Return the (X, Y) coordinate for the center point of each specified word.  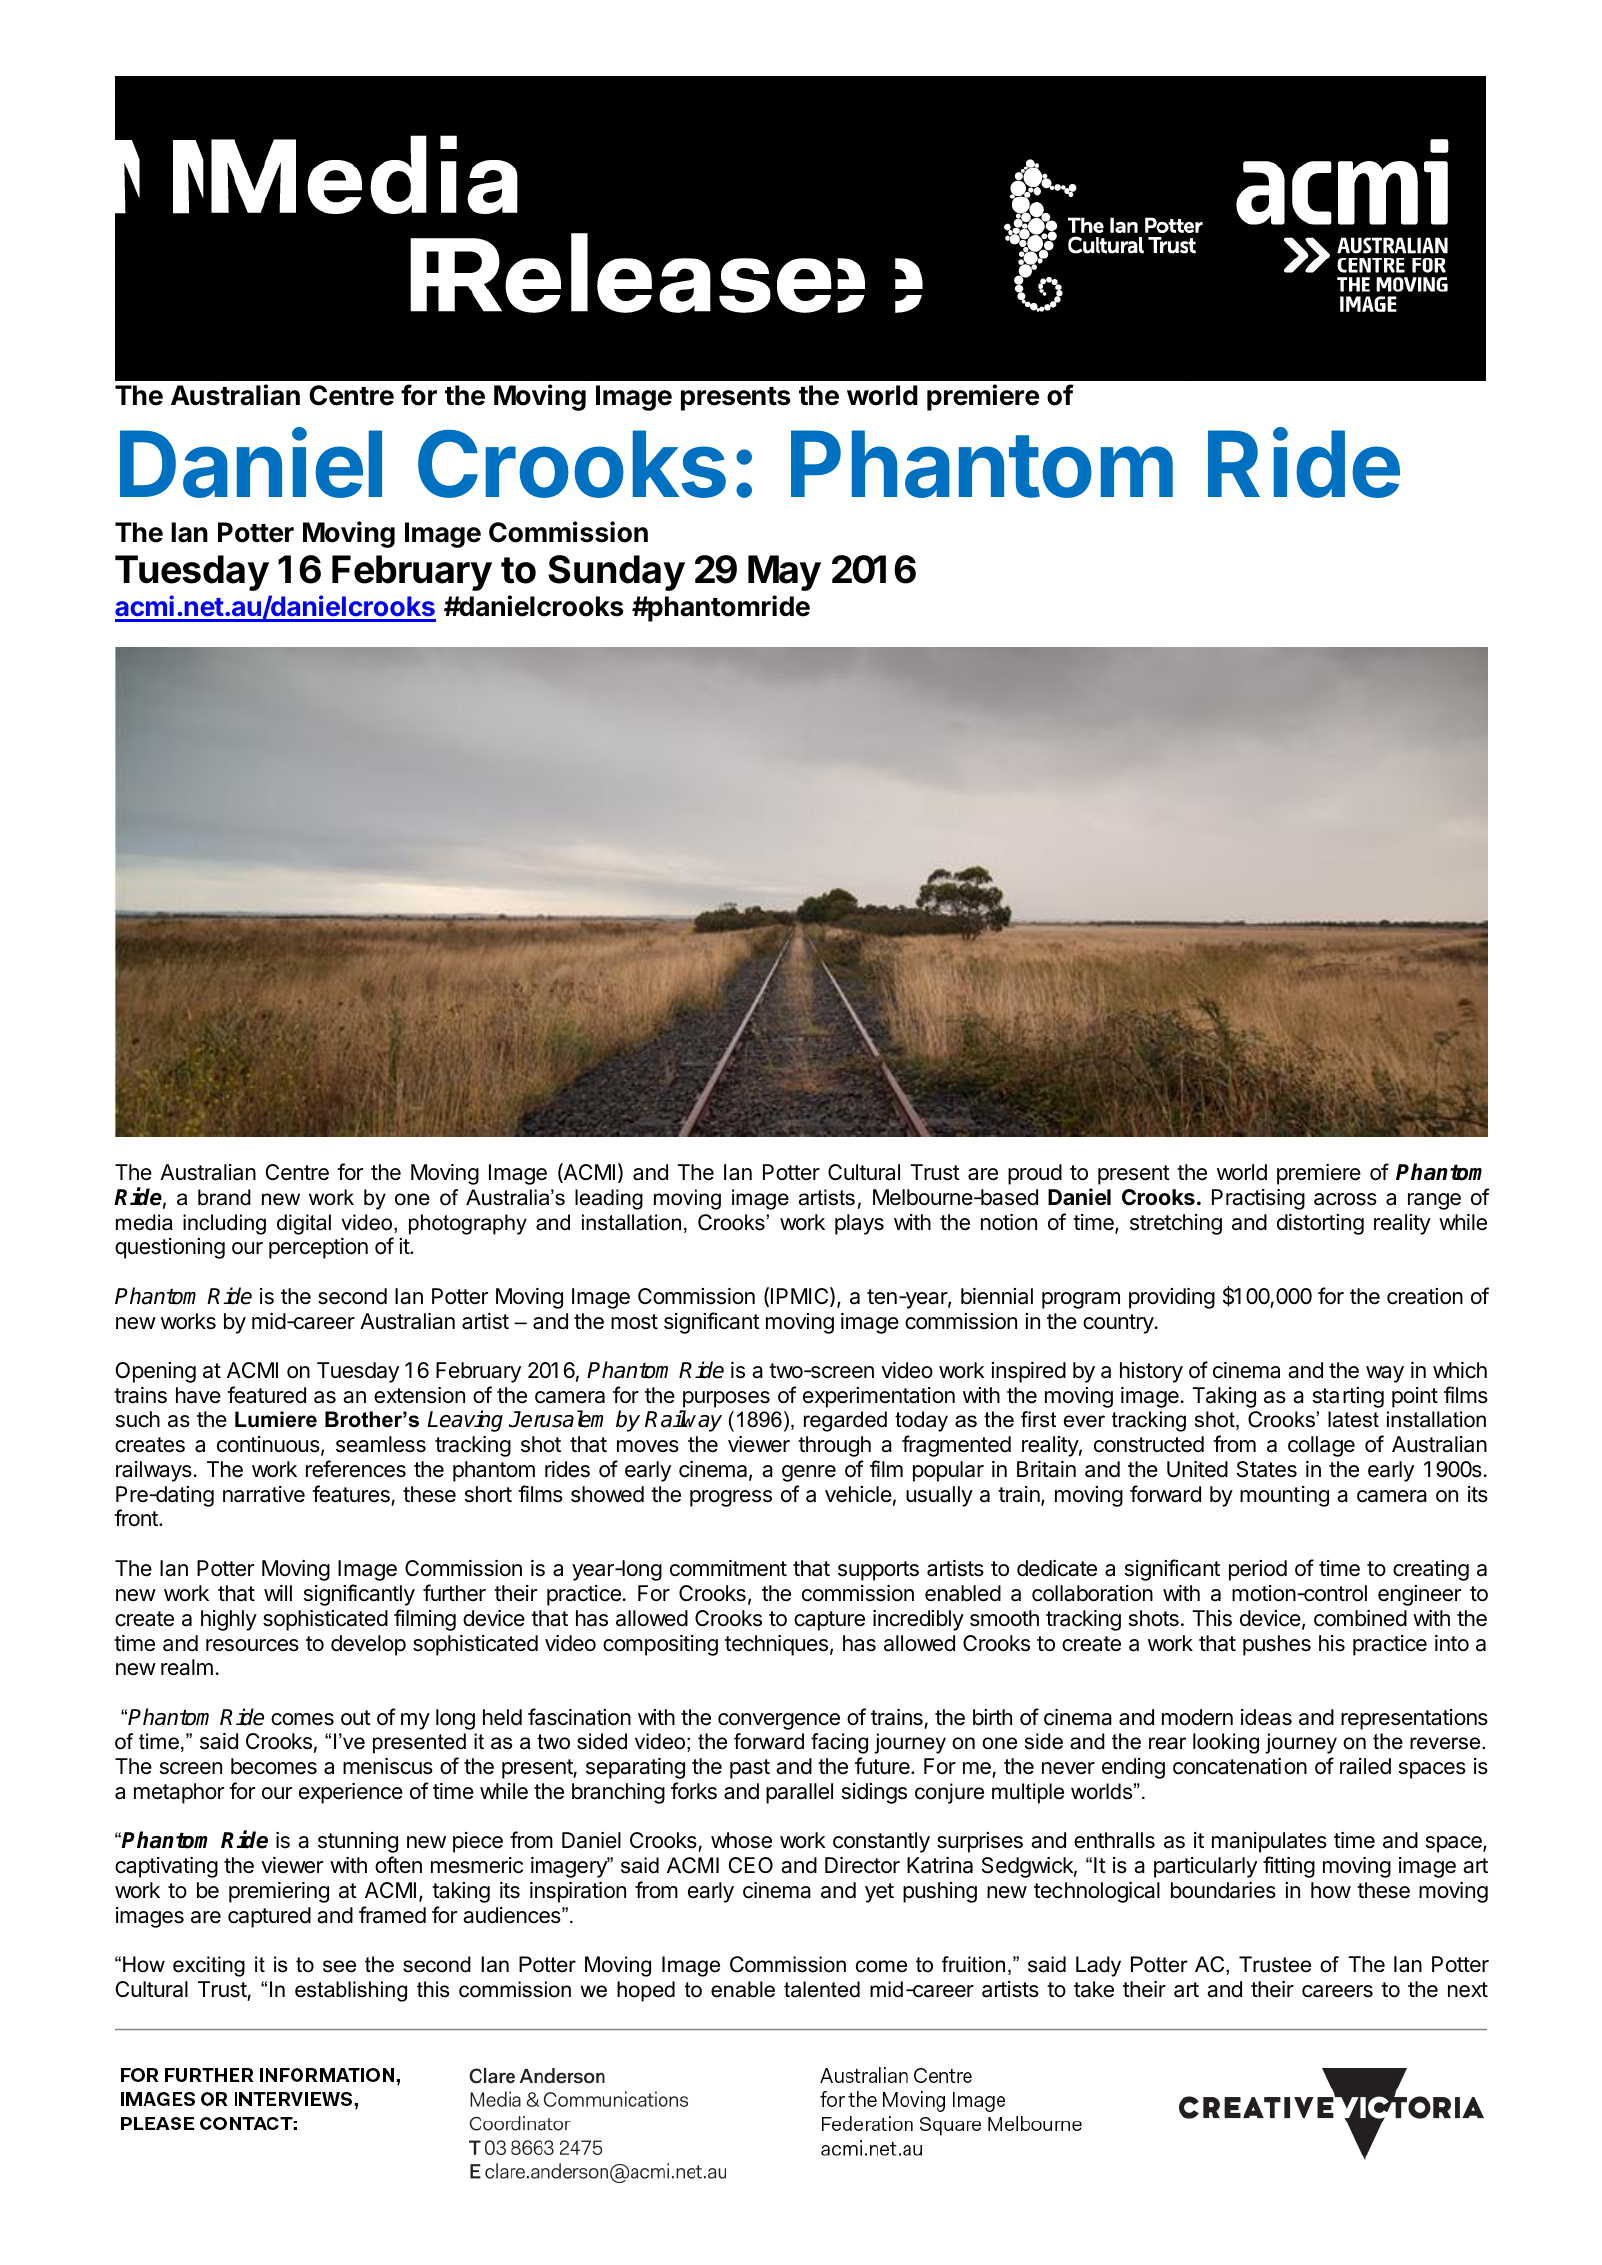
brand (224, 1197)
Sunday (616, 573)
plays (859, 1224)
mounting (1284, 1496)
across (1345, 1199)
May (784, 573)
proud (1035, 1174)
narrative (264, 1494)
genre (809, 1473)
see (339, 1966)
